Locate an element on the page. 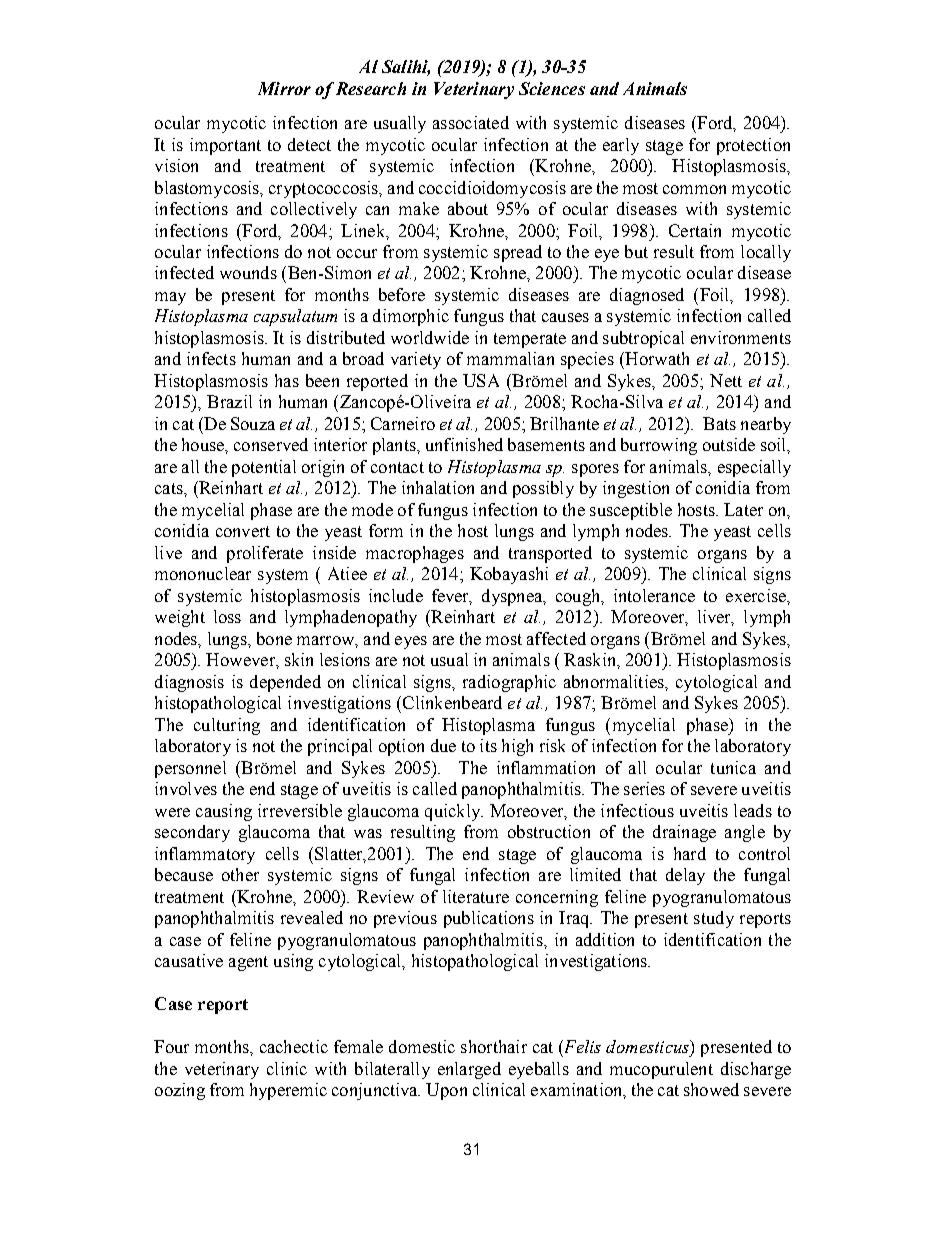 Image resolution: width=952 pixels, height=1233 pixels. Nett is located at coordinates (726, 380).
